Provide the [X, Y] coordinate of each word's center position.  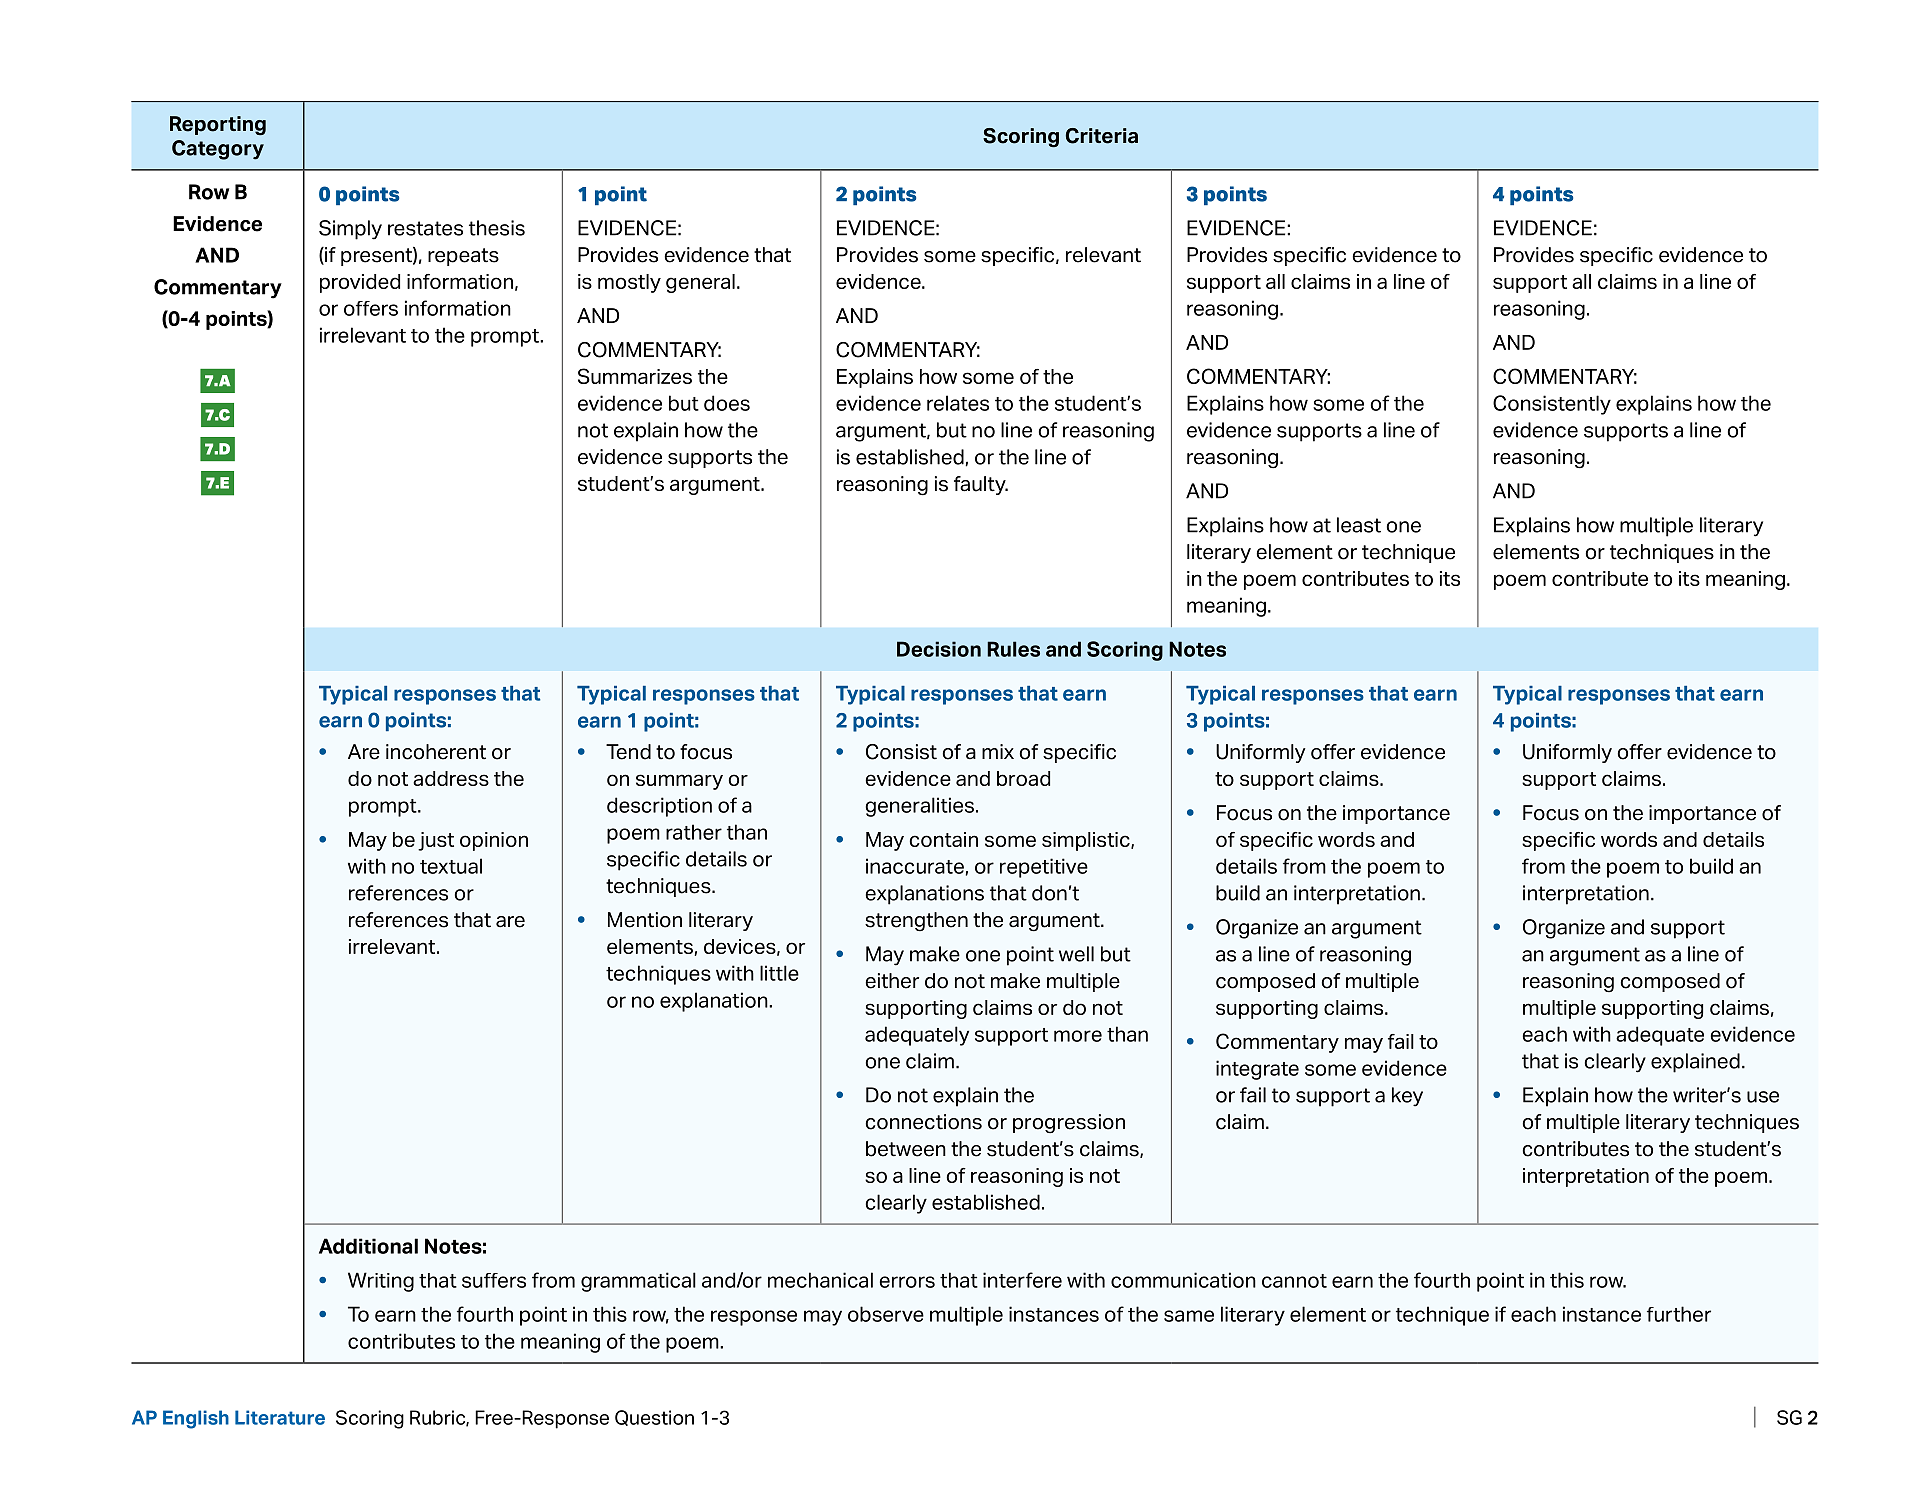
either [892, 981]
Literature [280, 1417]
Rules [1013, 649]
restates [425, 228]
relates [958, 403]
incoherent [436, 752]
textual [451, 866]
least [1359, 525]
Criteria [1102, 136]
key [1407, 1097]
